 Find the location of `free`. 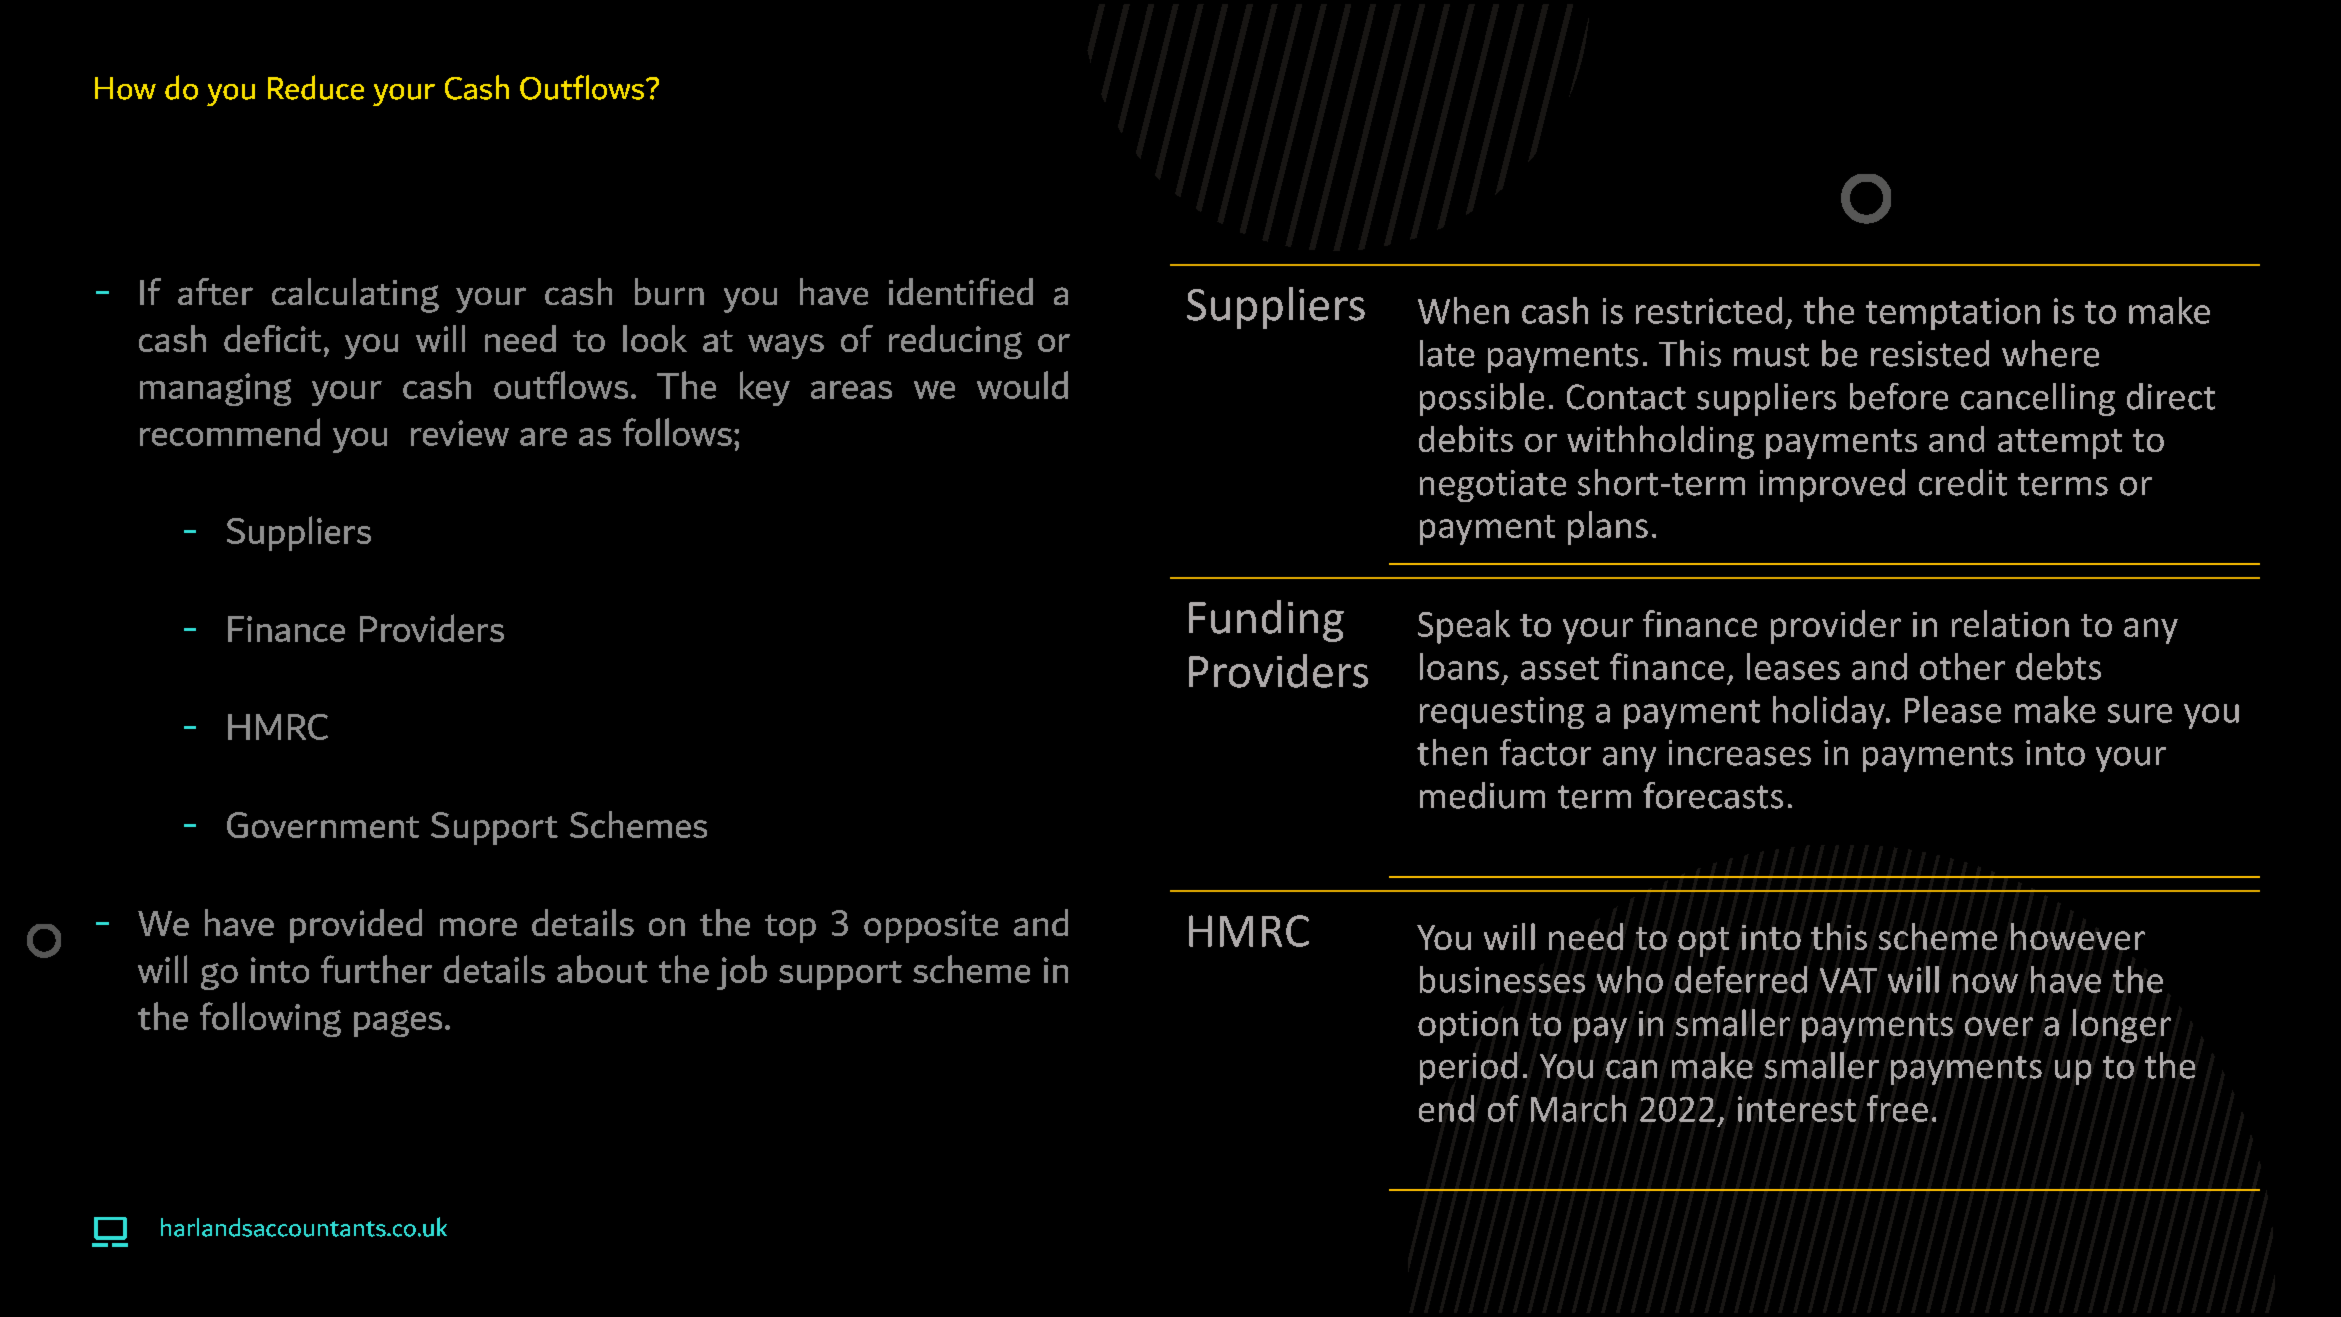

free is located at coordinates (1897, 1108).
